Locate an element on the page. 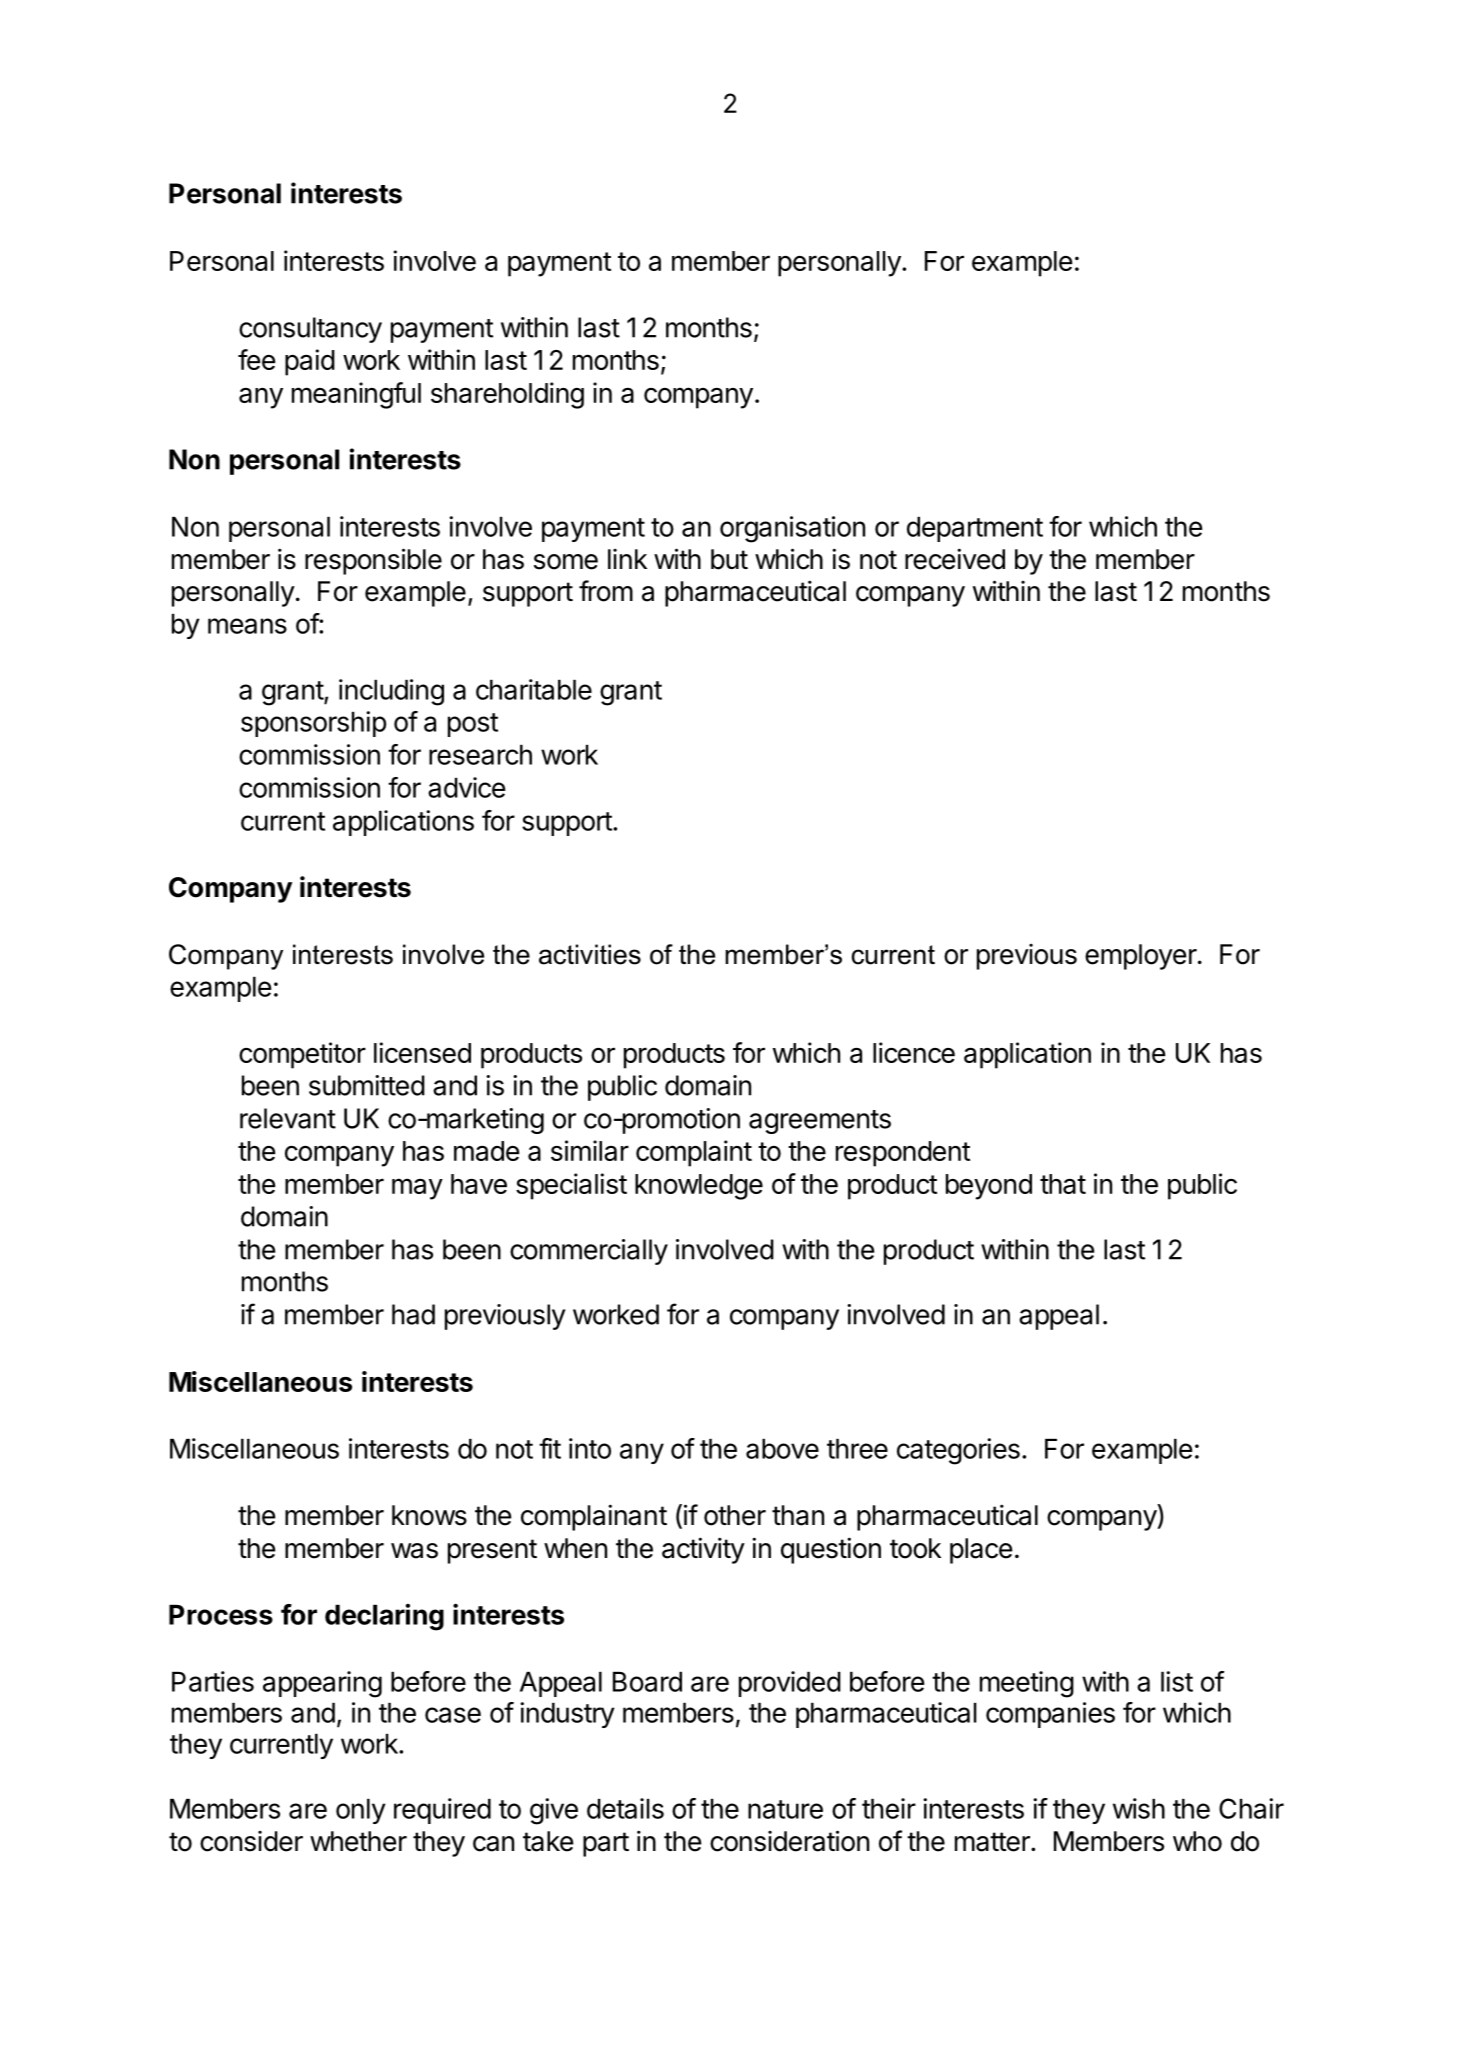 This image has height=2072, width=1464. sponsorship is located at coordinates (313, 724).
